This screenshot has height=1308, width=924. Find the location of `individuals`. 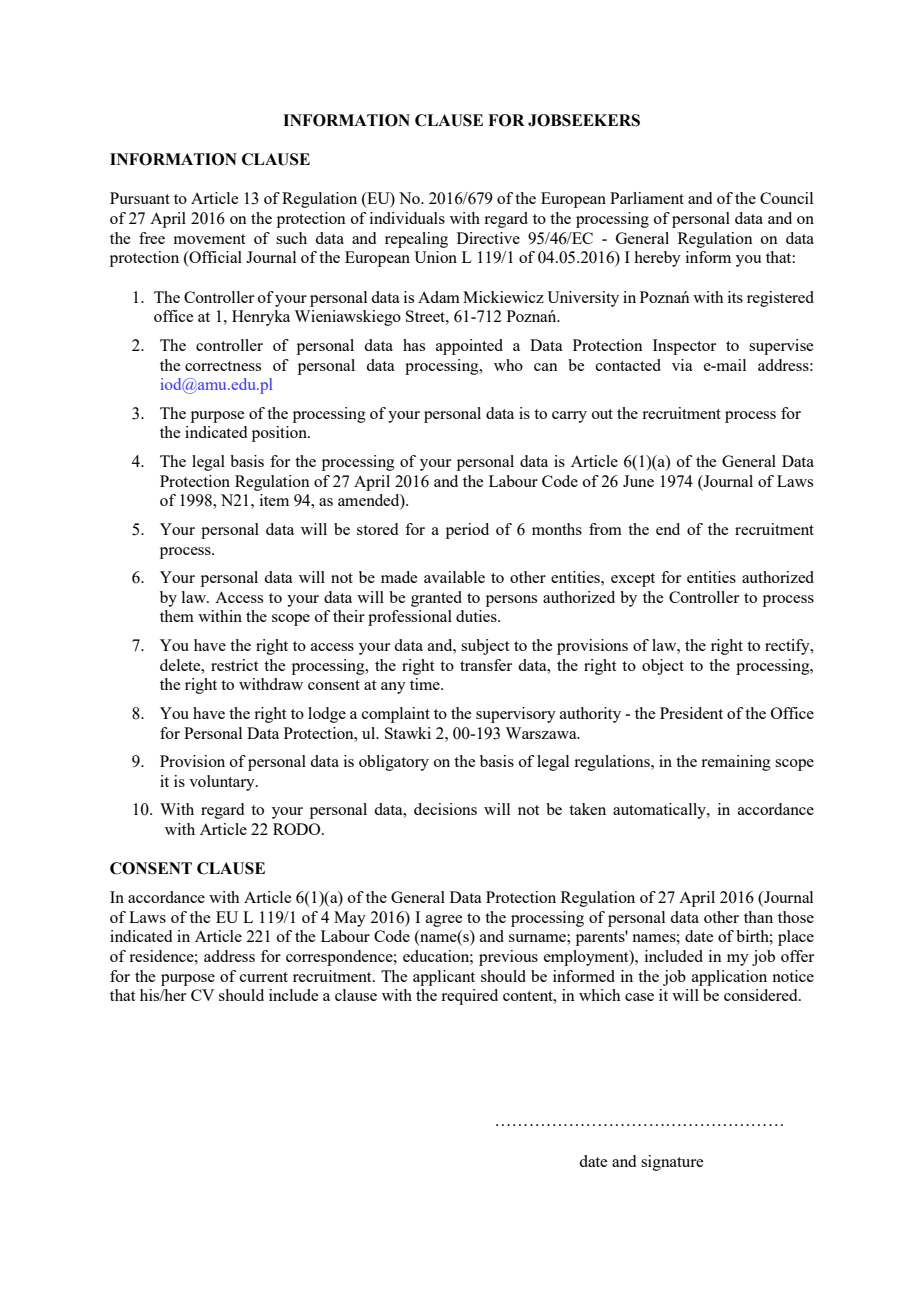

individuals is located at coordinates (407, 218).
